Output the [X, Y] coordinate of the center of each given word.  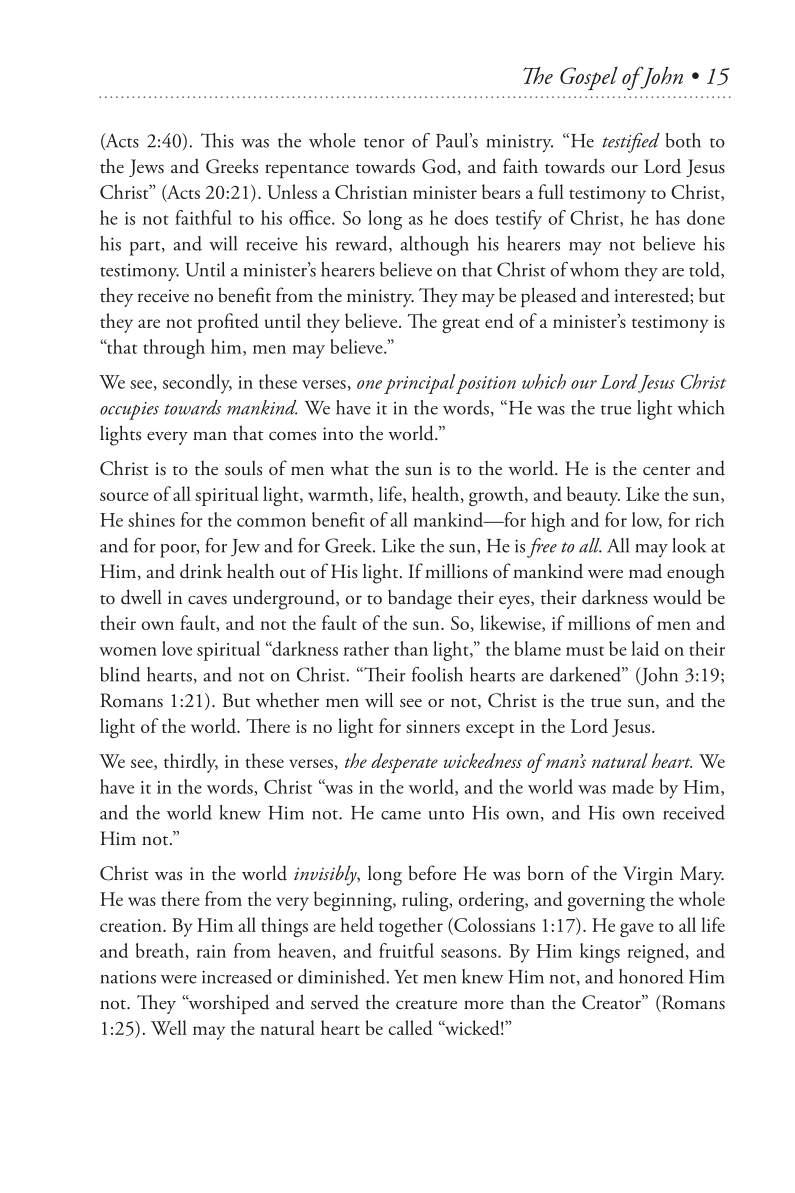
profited [228, 323]
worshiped [228, 1004]
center [666, 471]
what [349, 468]
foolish [437, 674]
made [633, 786]
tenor [384, 143]
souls [243, 468]
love [177, 648]
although [435, 246]
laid [645, 648]
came [401, 815]
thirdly [191, 763]
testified [631, 143]
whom [594, 269]
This [217, 140]
